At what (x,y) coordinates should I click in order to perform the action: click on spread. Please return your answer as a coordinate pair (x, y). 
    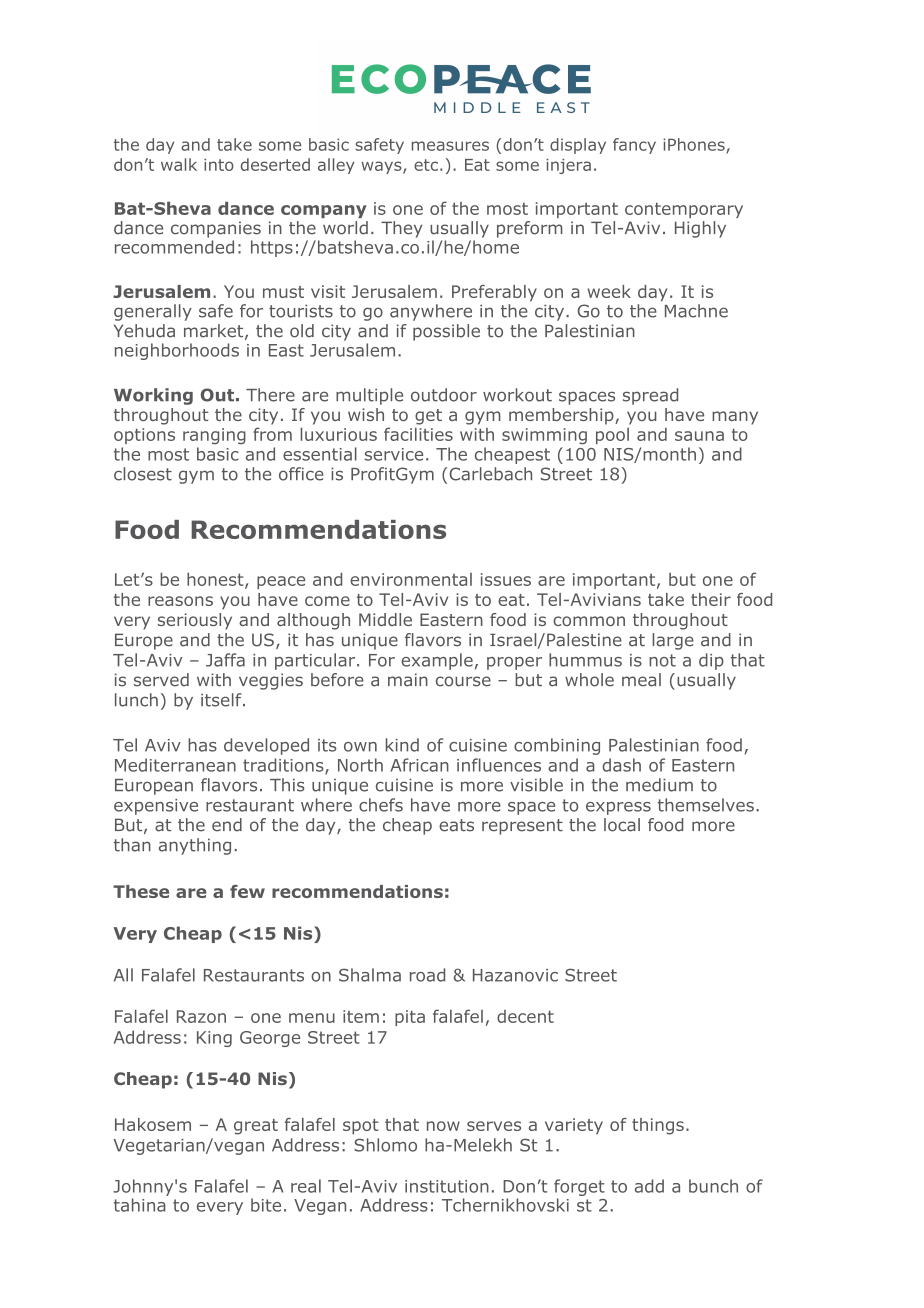
    Looking at the image, I should click on (650, 396).
